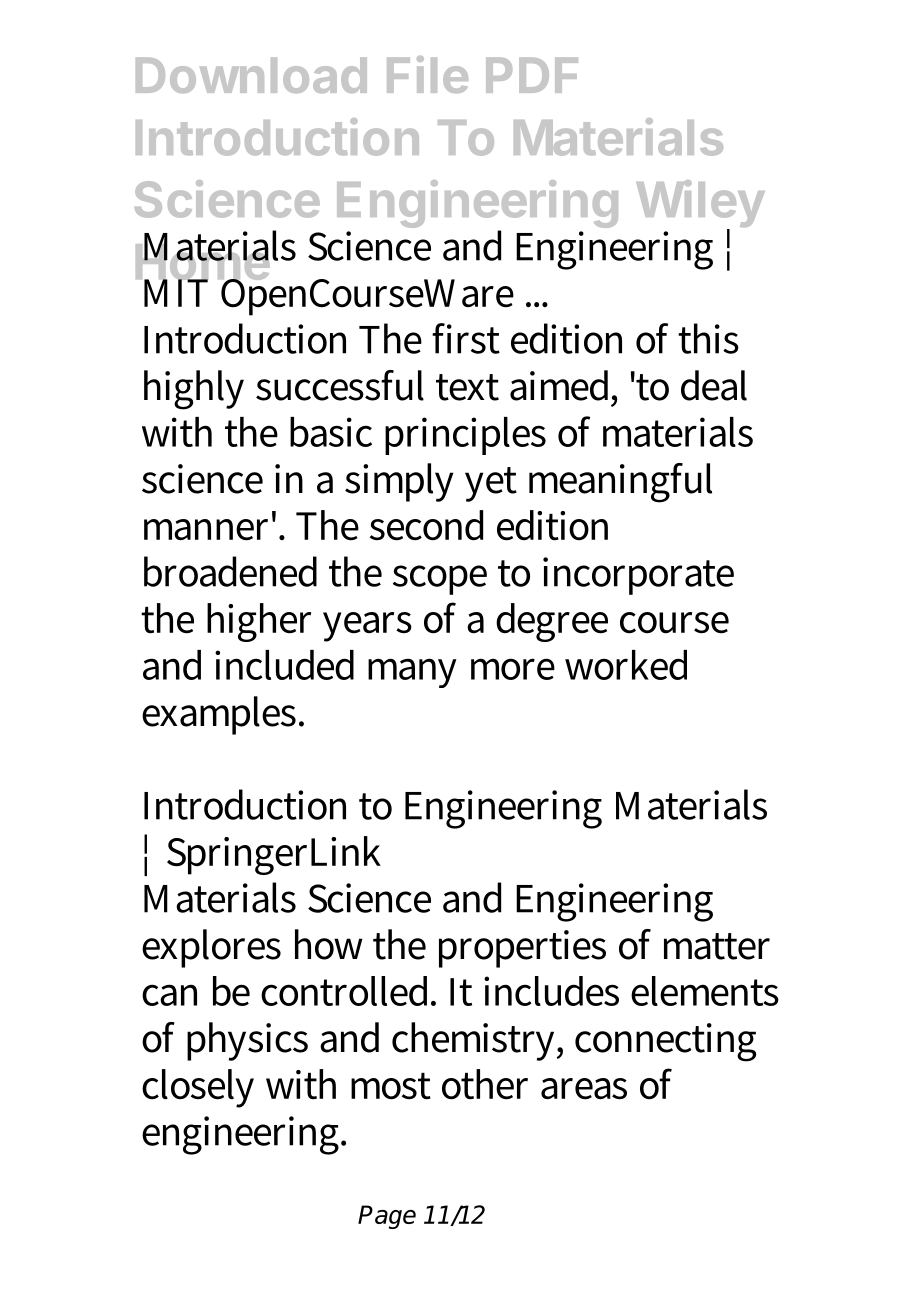  I want to click on highly, so click(194, 390).
